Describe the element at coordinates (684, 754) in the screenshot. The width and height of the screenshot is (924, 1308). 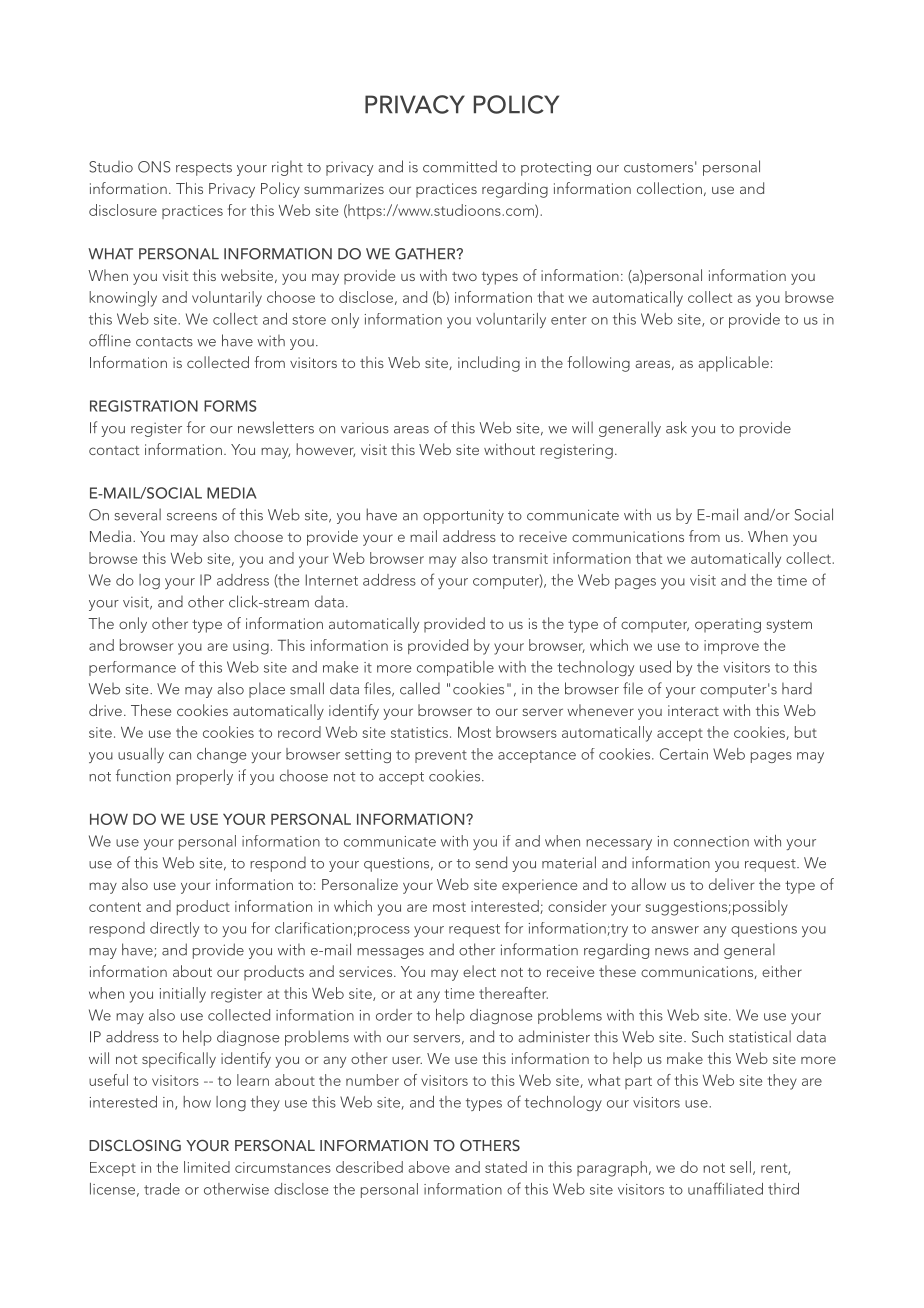
I see `Certain` at that location.
